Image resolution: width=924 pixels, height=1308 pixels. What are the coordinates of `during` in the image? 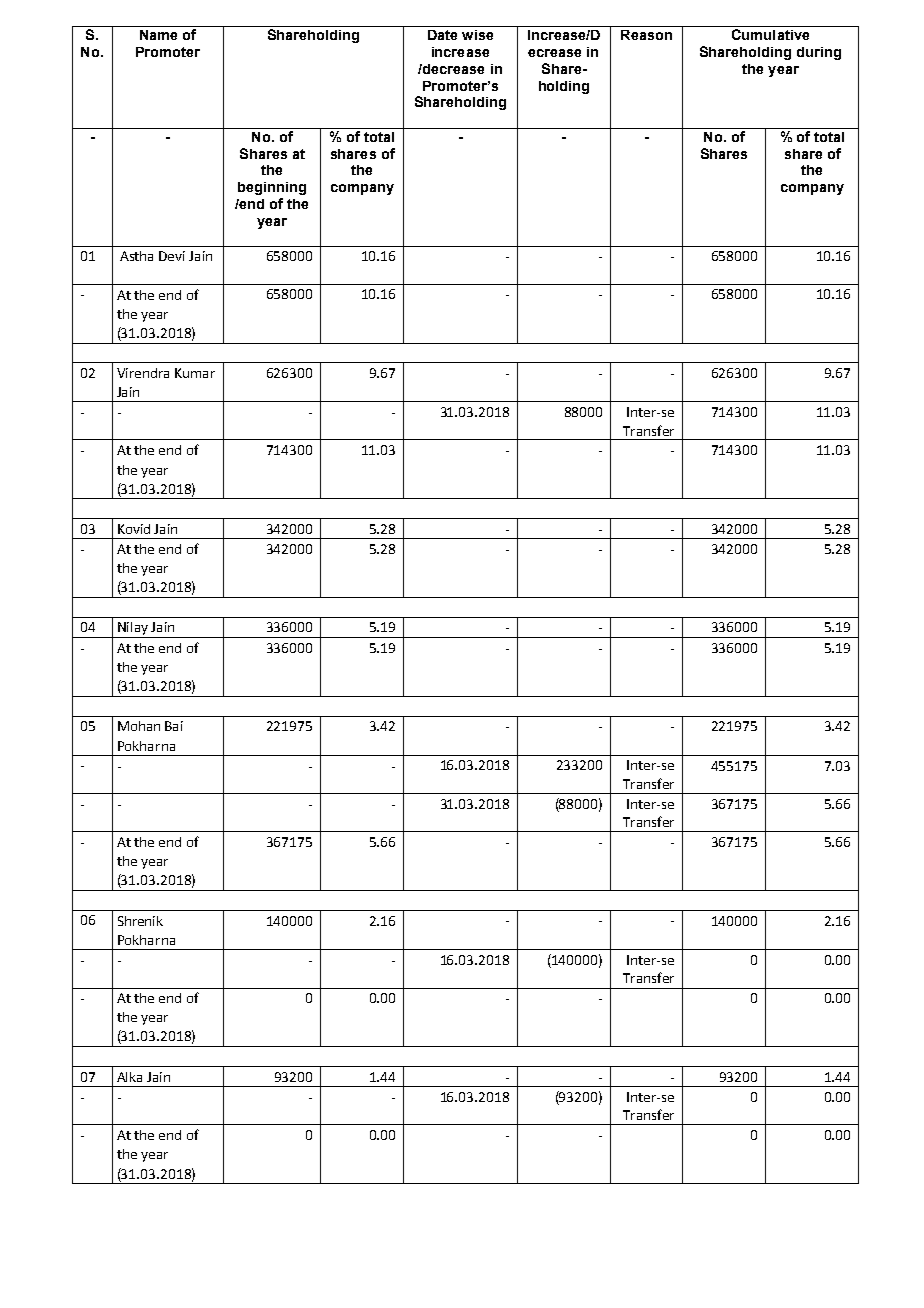 It's located at (819, 53).
